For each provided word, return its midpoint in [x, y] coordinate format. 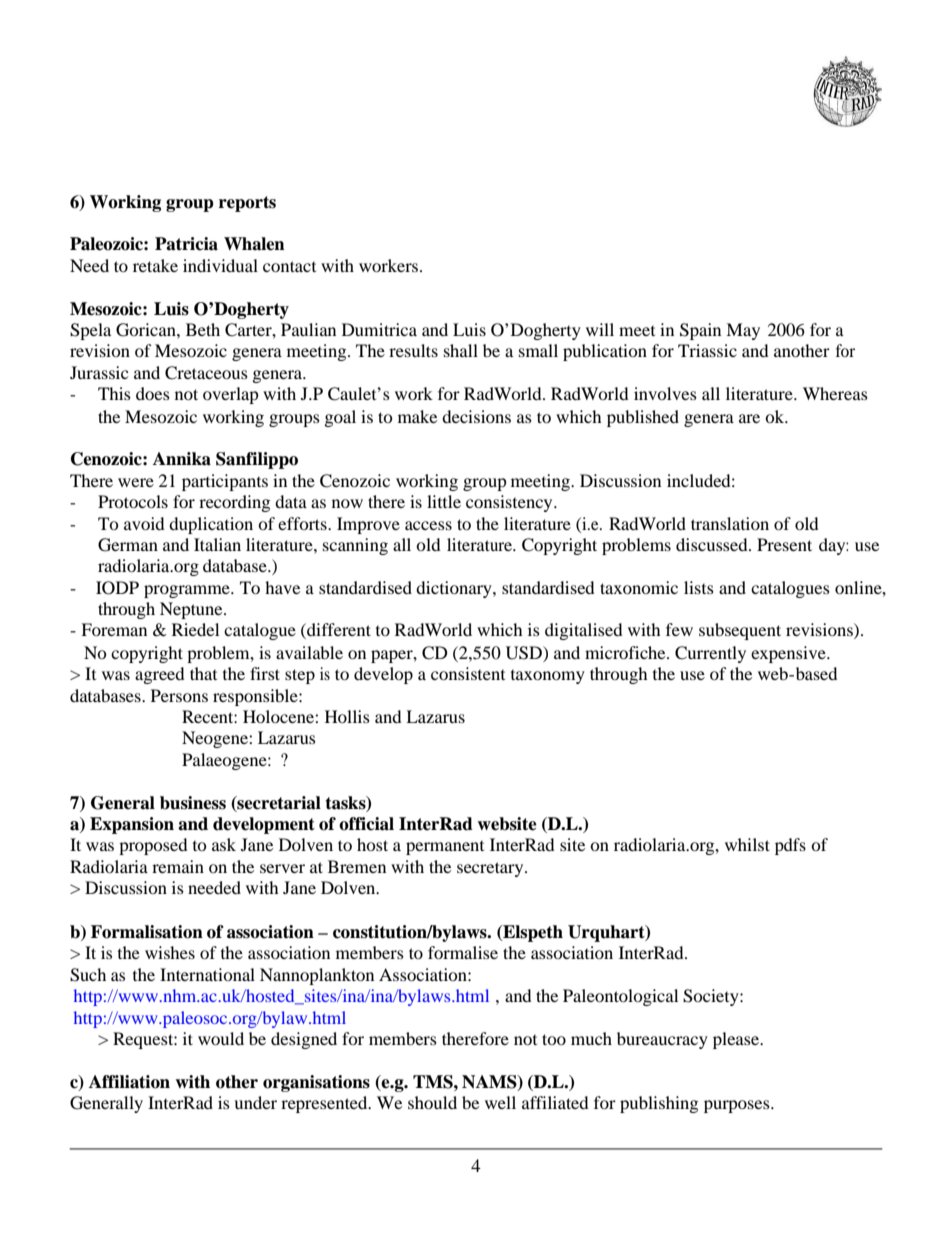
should [432, 1102]
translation [730, 523]
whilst [747, 844]
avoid [144, 523]
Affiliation [129, 1082]
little [444, 501]
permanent [445, 848]
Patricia [186, 244]
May [743, 331]
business [193, 803]
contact [289, 266]
